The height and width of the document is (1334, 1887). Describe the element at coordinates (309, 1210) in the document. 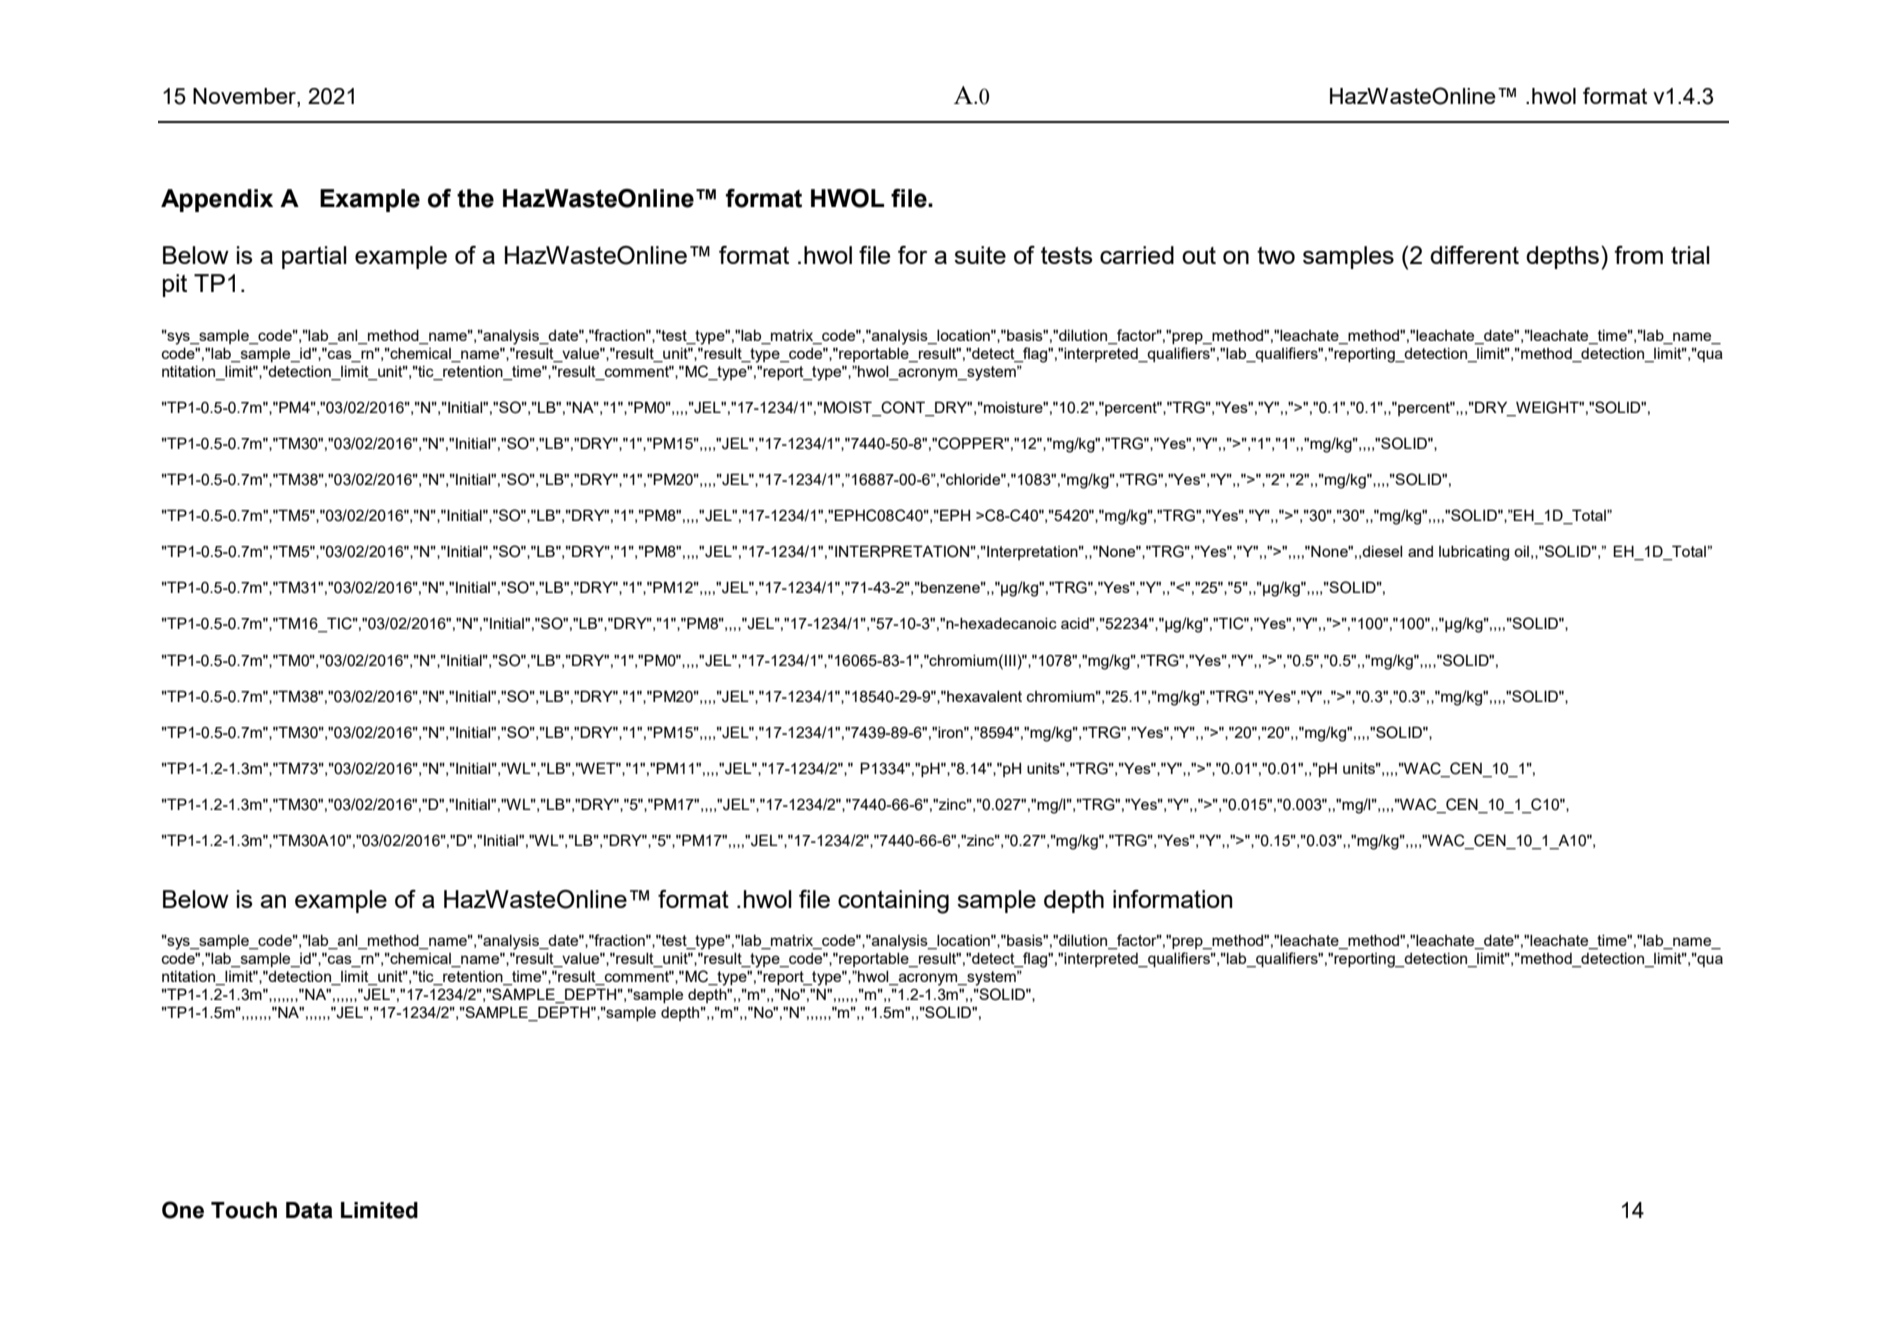

I see `Data` at that location.
